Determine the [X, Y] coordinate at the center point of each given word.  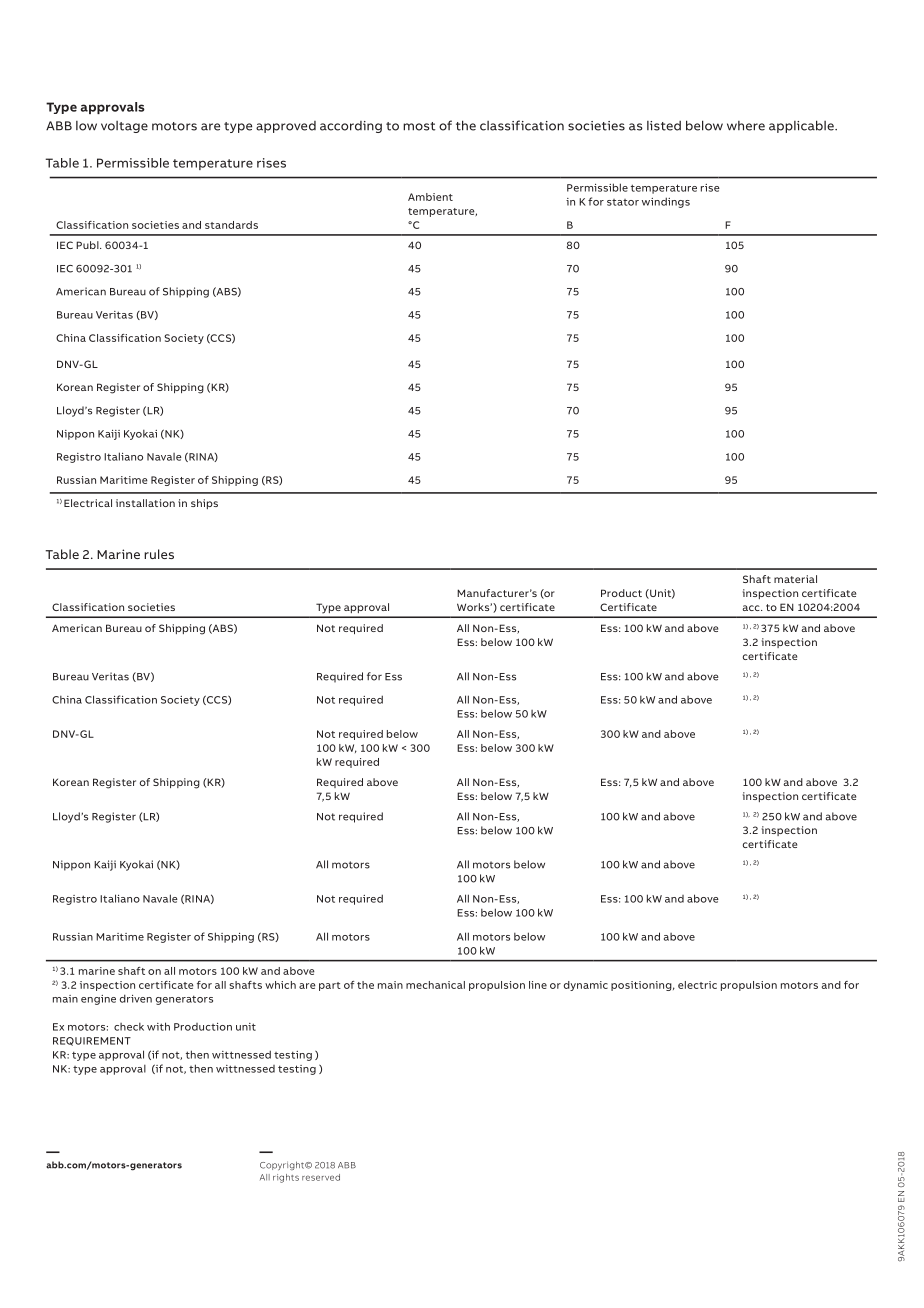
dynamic [586, 986]
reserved [321, 1177]
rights [286, 1178]
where [746, 126]
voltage [124, 127]
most [419, 126]
